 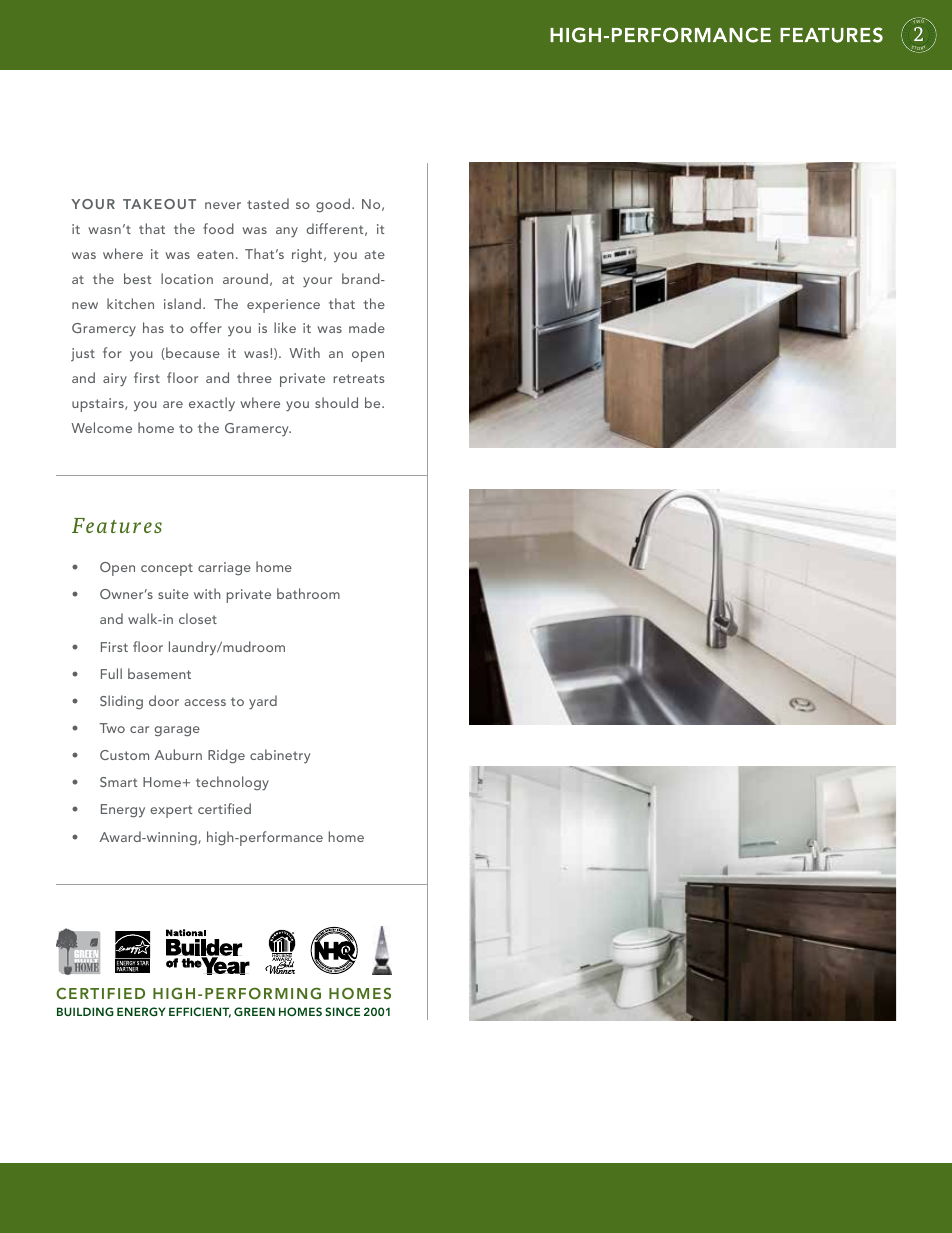 I want to click on best, so click(x=137, y=278).
